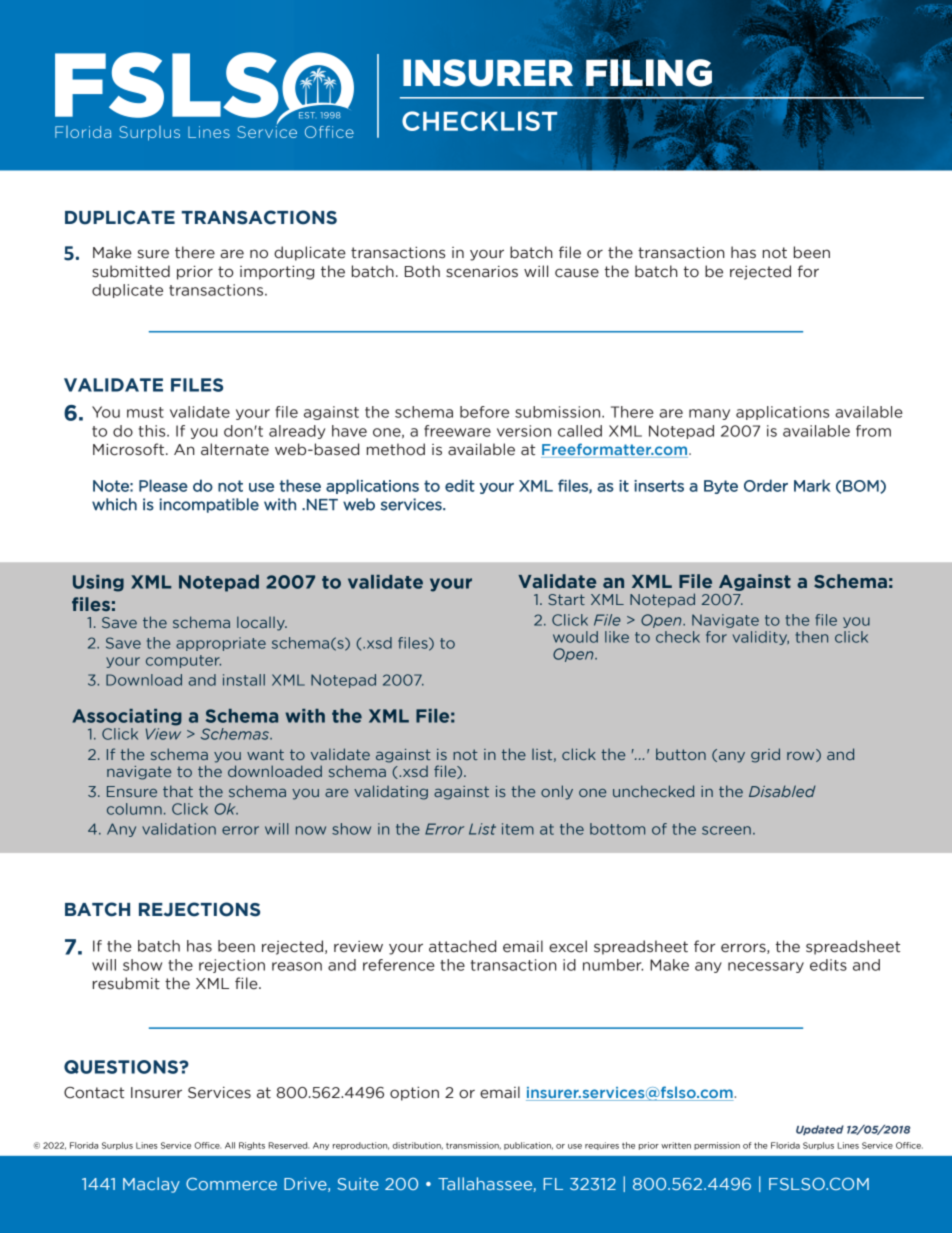 The width and height of the screenshot is (952, 1233). What do you see at coordinates (457, 431) in the screenshot?
I see `freeware` at bounding box center [457, 431].
